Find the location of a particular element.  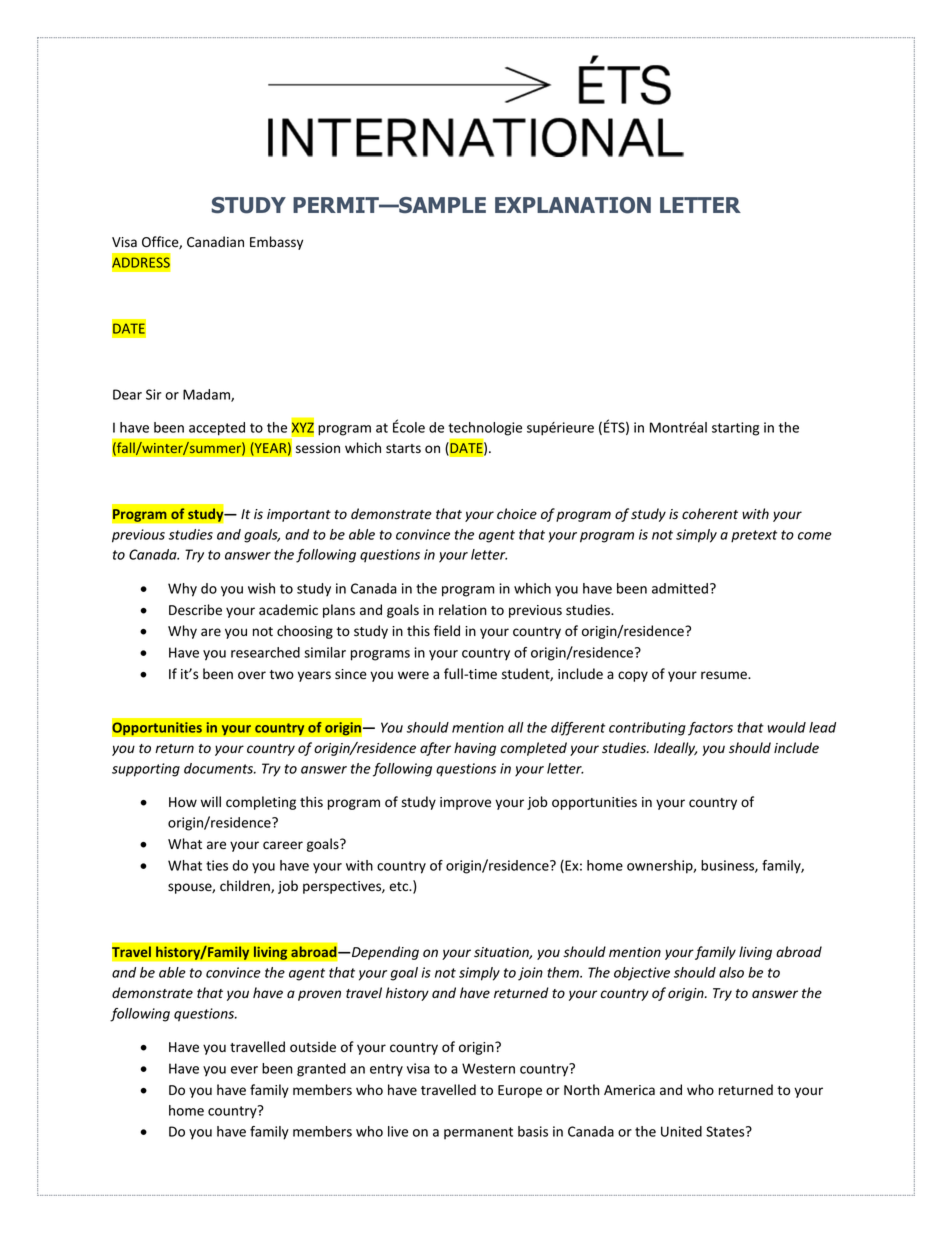

etc is located at coordinates (400, 887).
